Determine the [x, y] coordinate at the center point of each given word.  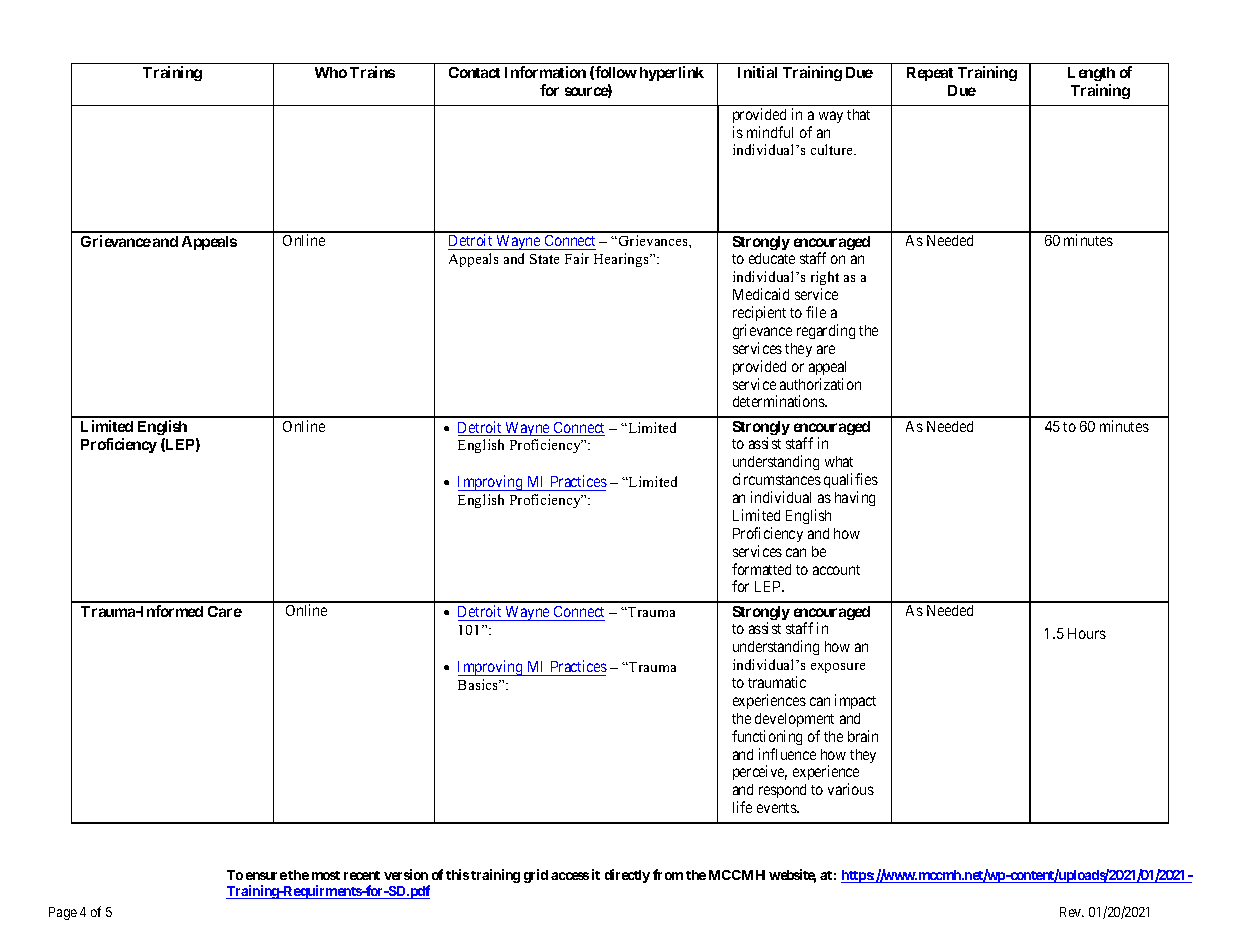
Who [331, 72]
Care [225, 611]
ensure [266, 876]
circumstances [777, 479]
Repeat [930, 74]
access [570, 876]
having [855, 498]
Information [545, 72]
